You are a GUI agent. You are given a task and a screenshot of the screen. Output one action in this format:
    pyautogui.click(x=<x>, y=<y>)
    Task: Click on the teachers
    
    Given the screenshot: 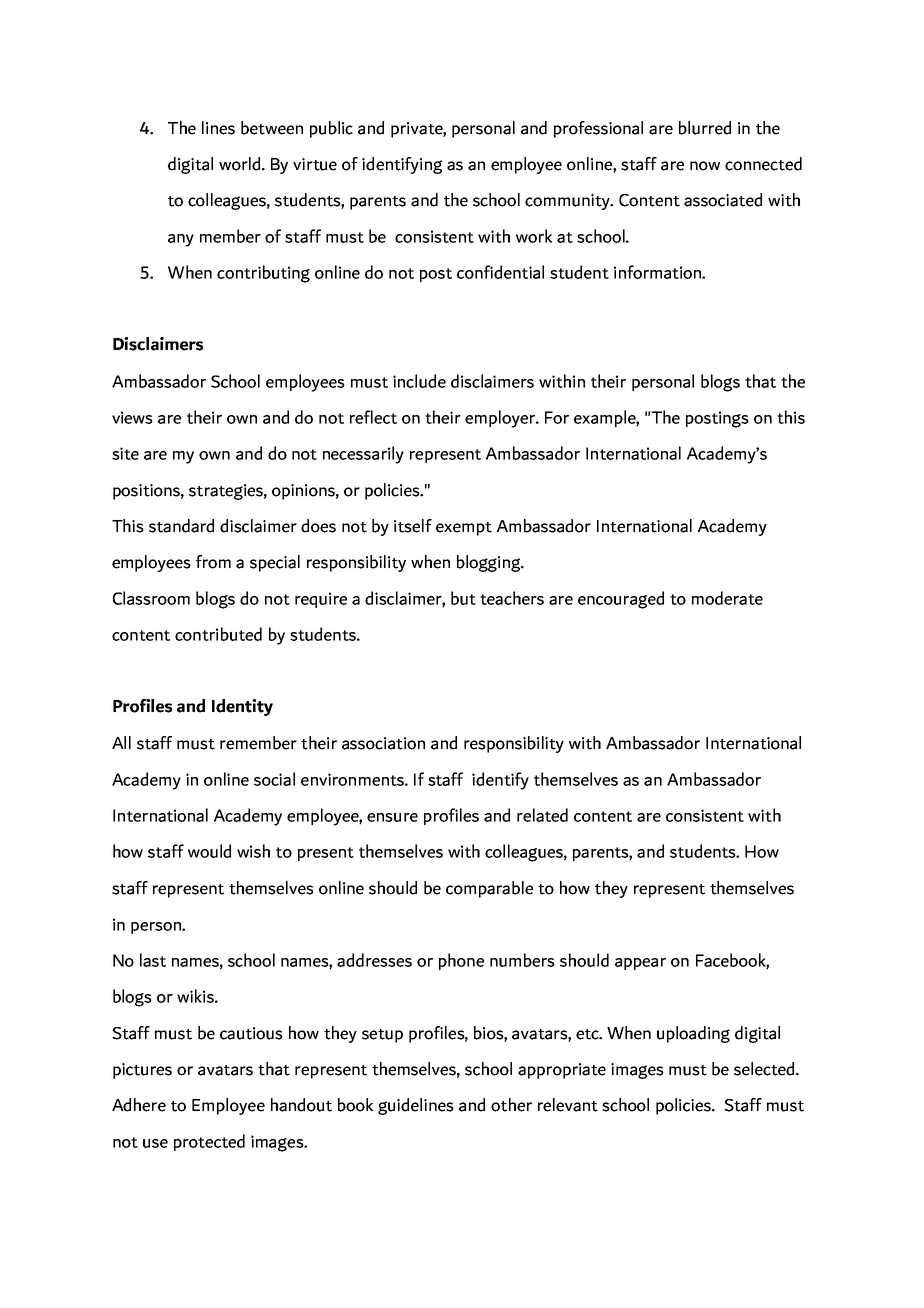 What is the action you would take?
    pyautogui.click(x=512, y=598)
